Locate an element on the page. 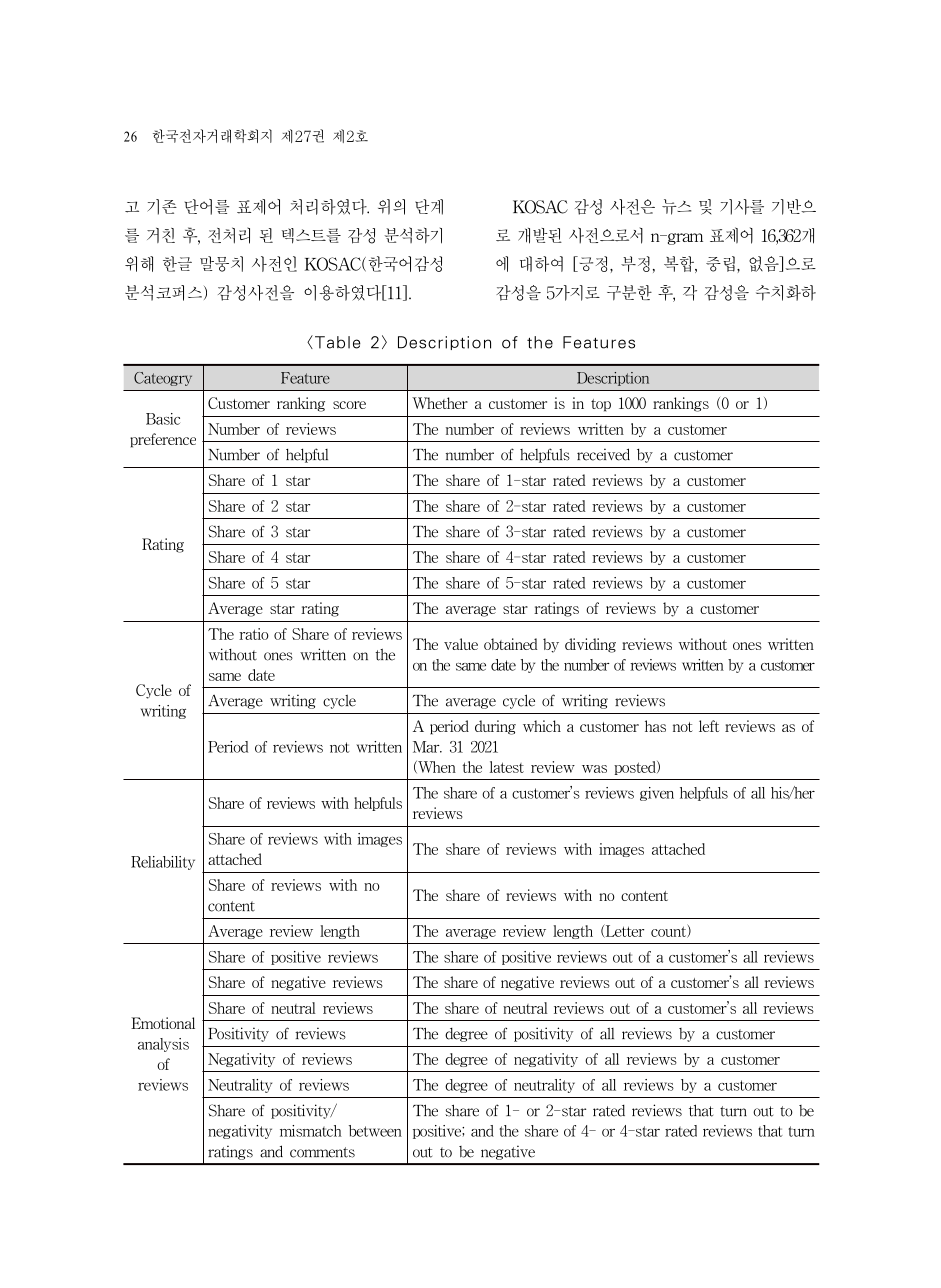 This document has height=1288, width=941. preference is located at coordinates (163, 440).
